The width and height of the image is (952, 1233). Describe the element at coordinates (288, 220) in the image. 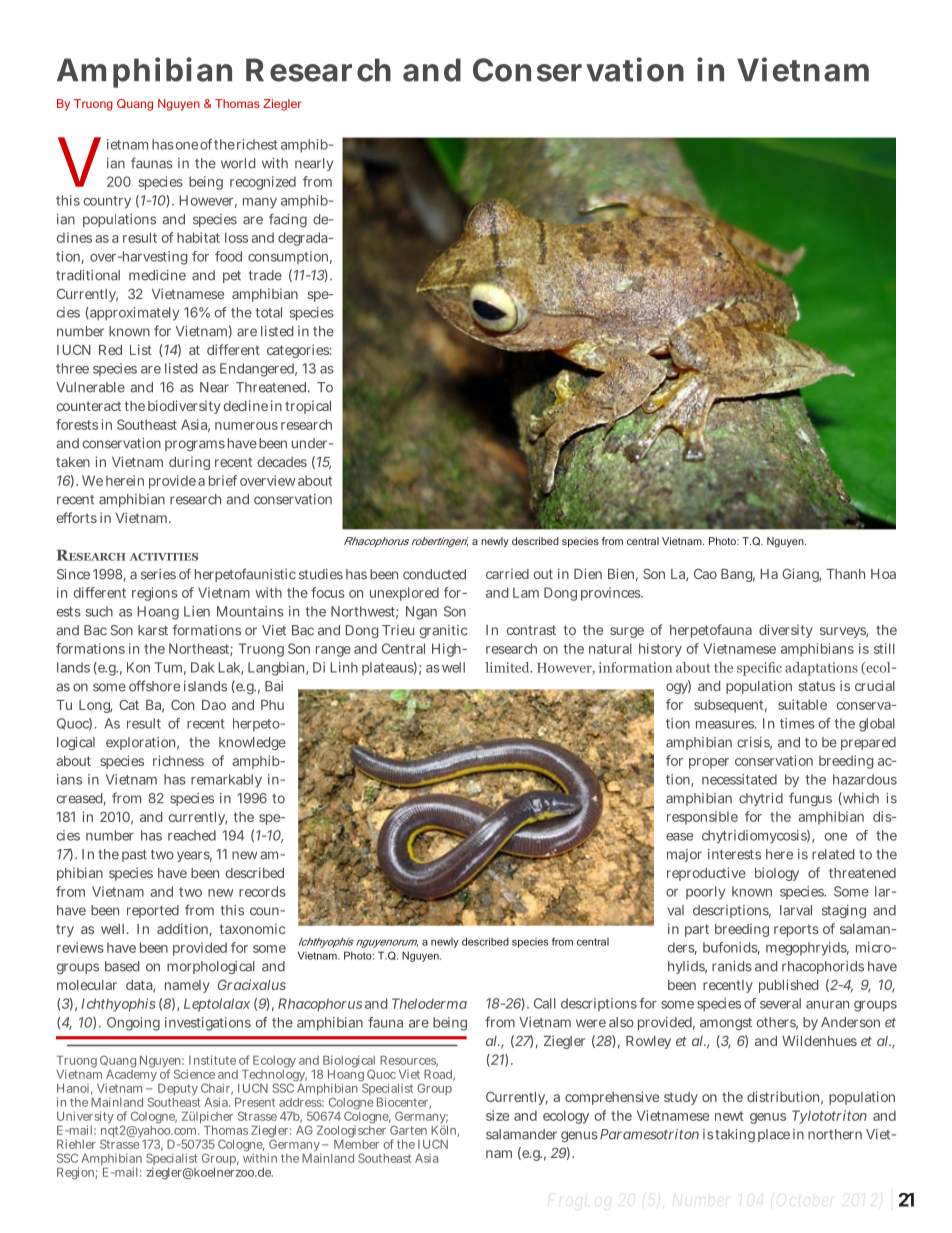

I see `facing` at that location.
